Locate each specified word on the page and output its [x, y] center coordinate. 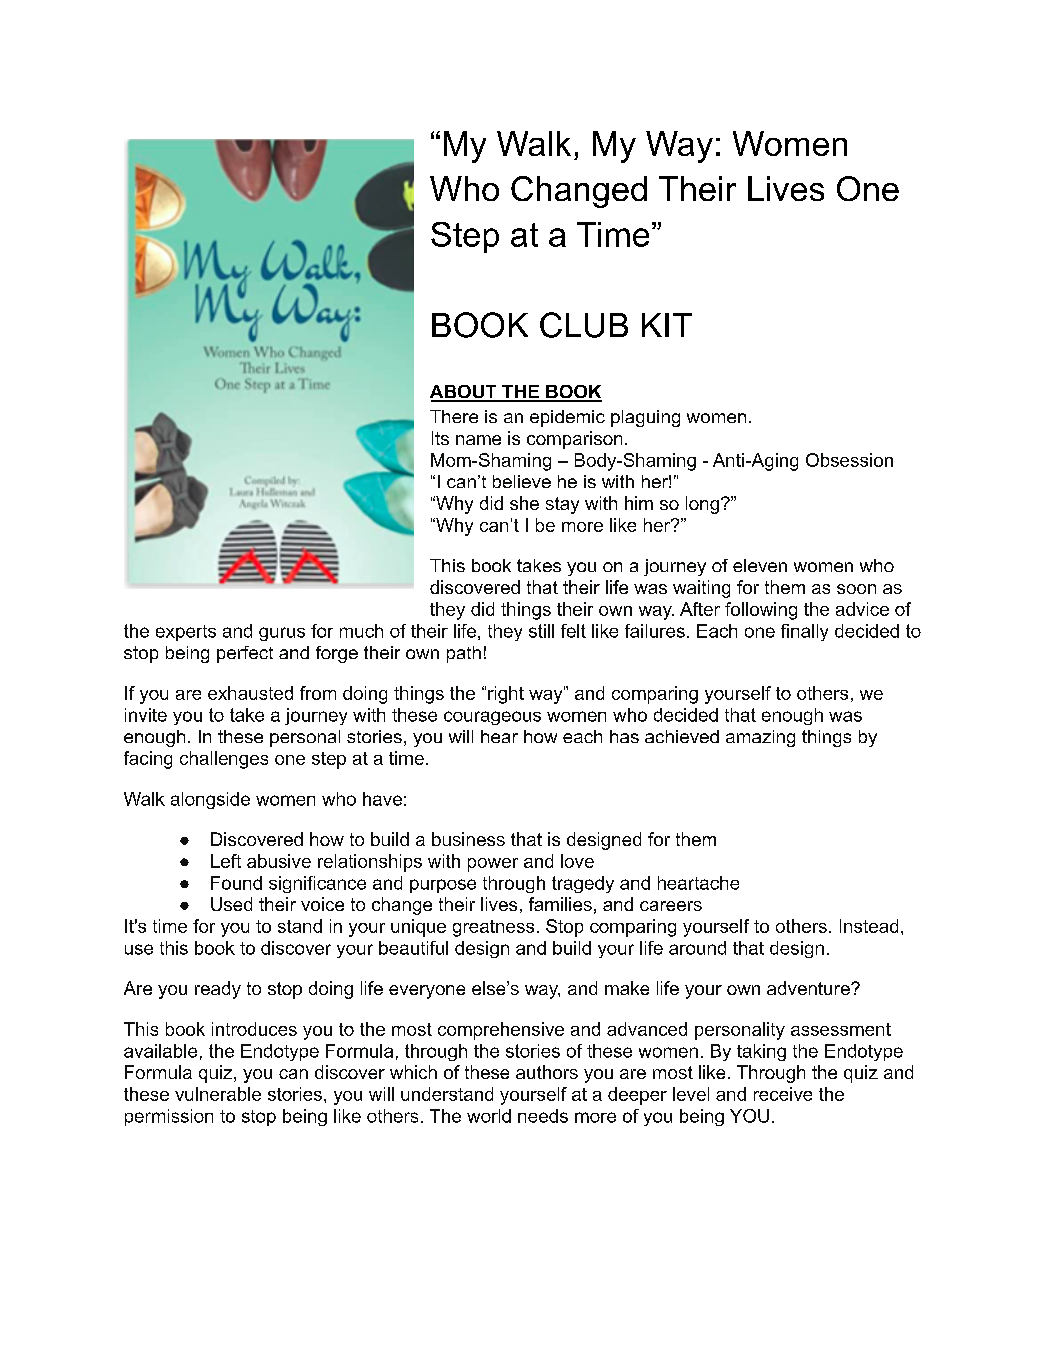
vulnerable [218, 1094]
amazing [760, 738]
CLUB [584, 325]
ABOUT [464, 393]
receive [783, 1094]
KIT [667, 325]
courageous [492, 718]
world [489, 1116]
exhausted [250, 693]
